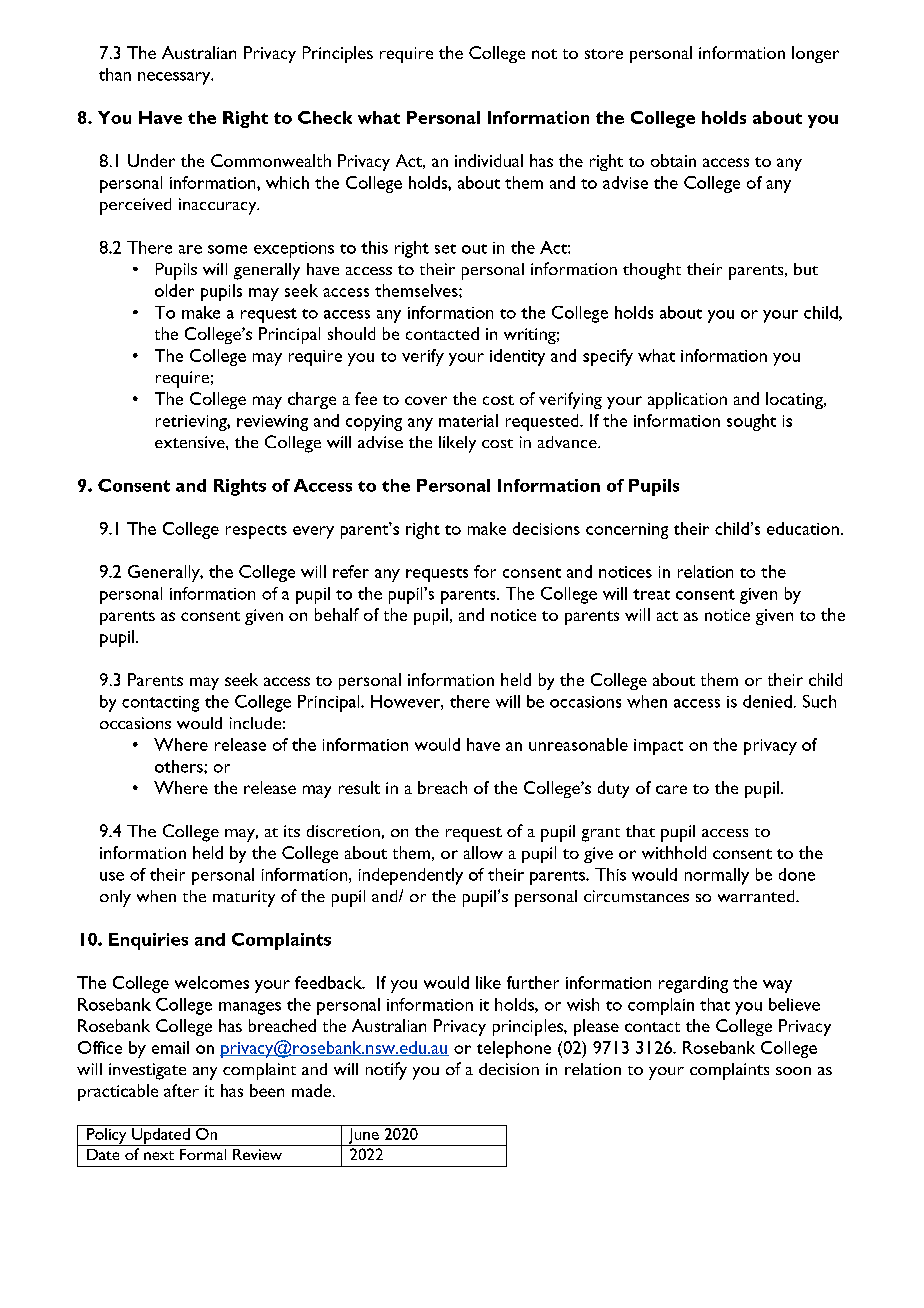 The width and height of the image is (924, 1308). Describe the element at coordinates (363, 1137) in the image. I see `June` at that location.
